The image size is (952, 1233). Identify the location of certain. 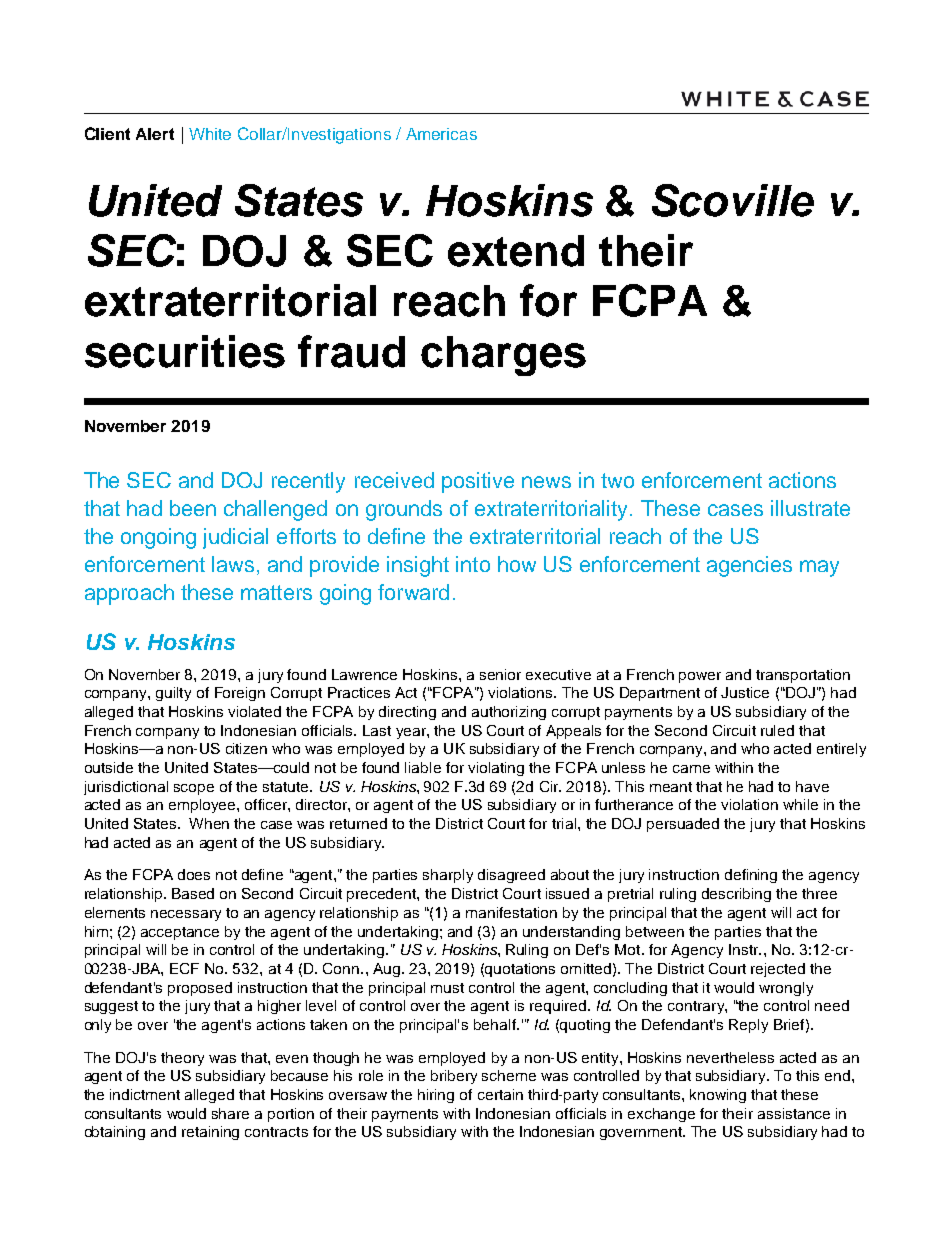
(500, 1094).
